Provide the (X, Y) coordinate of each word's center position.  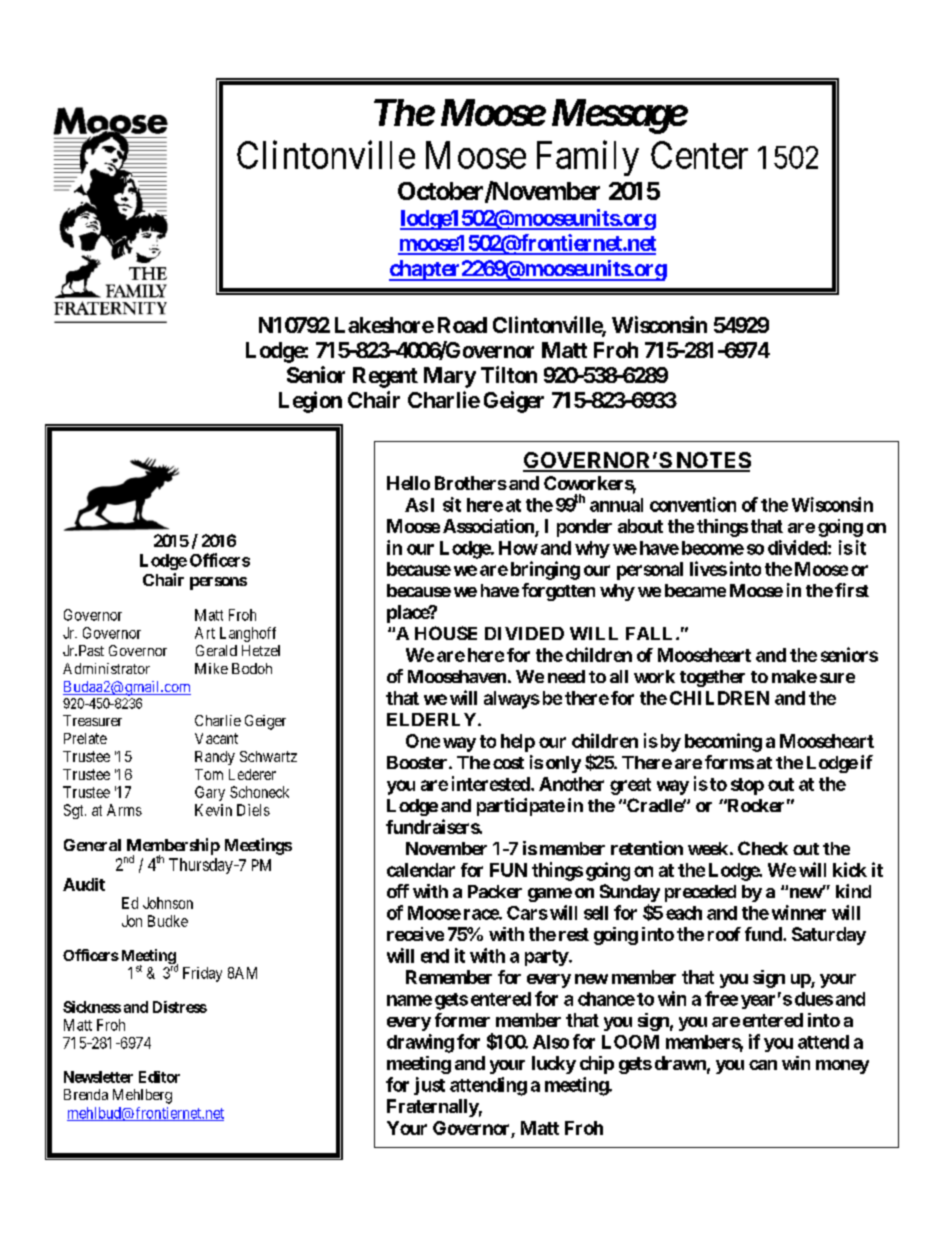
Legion (310, 402)
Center (699, 155)
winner (799, 912)
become (713, 548)
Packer (495, 891)
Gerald (216, 650)
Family (588, 158)
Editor (159, 1077)
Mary (450, 377)
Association (489, 527)
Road (462, 325)
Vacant (216, 738)
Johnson (168, 903)
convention (693, 504)
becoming (723, 742)
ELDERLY (433, 719)
